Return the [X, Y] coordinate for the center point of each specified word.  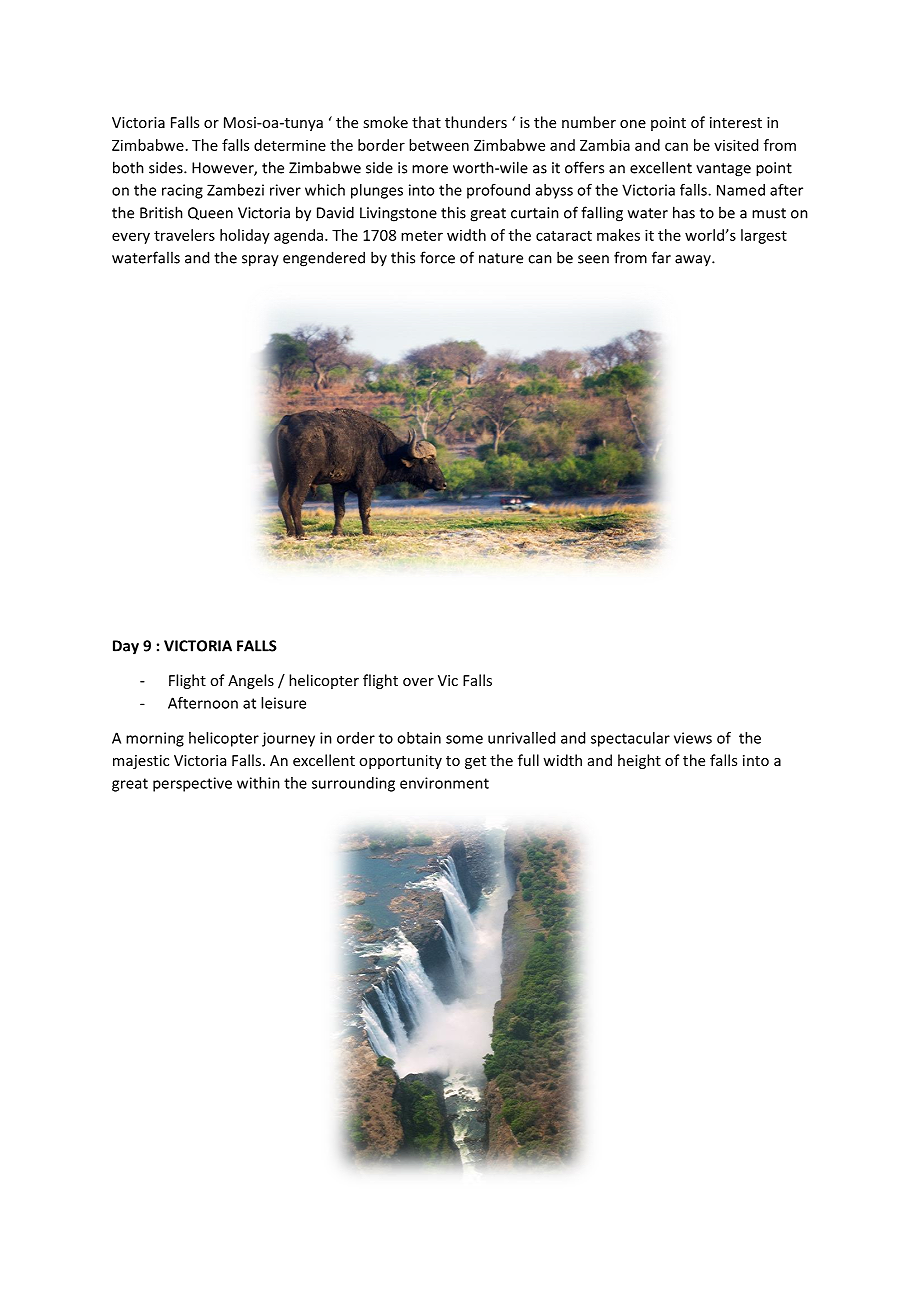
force [437, 257]
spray [260, 261]
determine [290, 145]
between [439, 145]
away [694, 260]
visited [736, 145]
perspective [192, 784]
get [475, 762]
